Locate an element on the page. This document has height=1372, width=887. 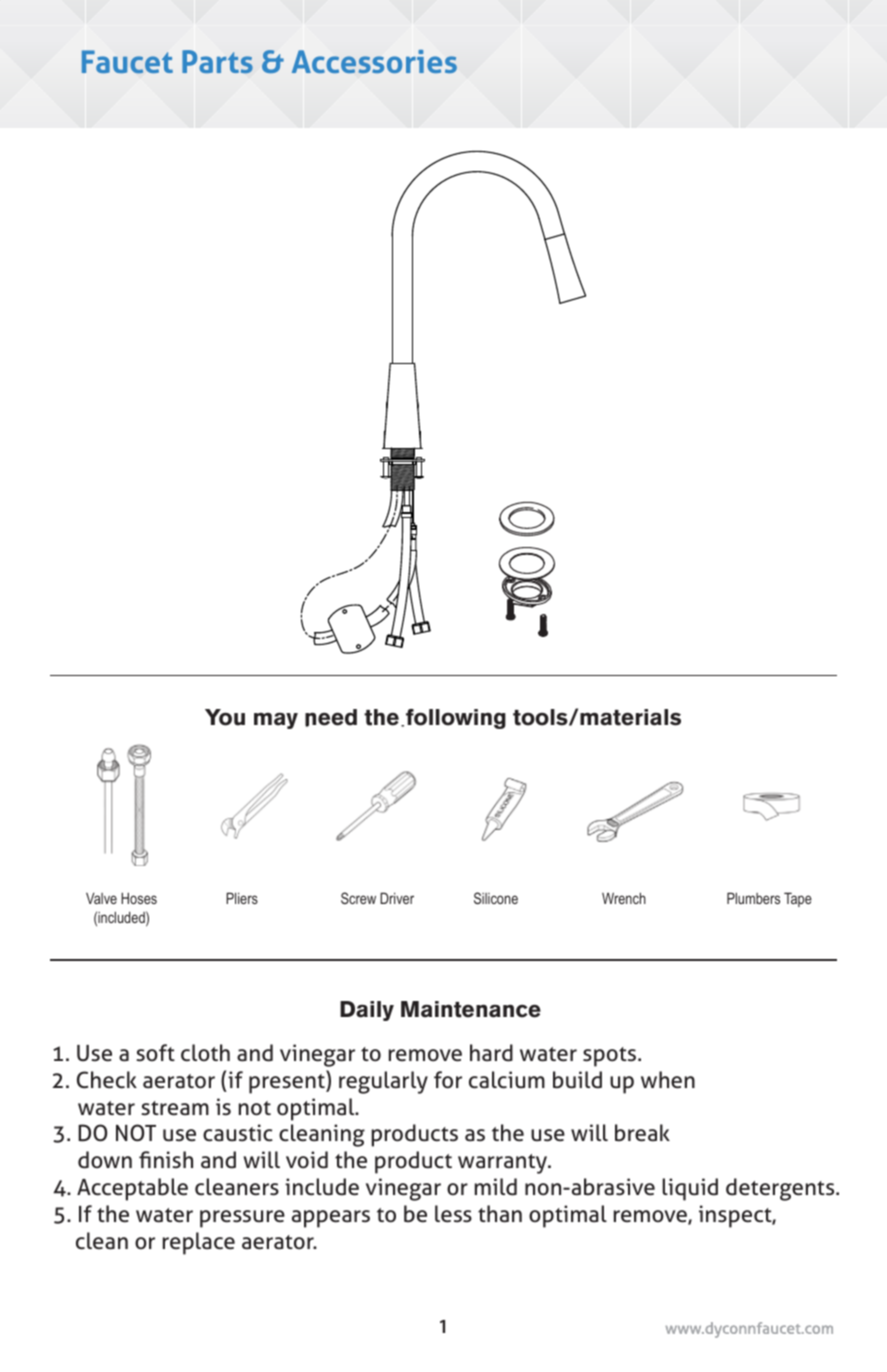
may is located at coordinates (276, 720).
